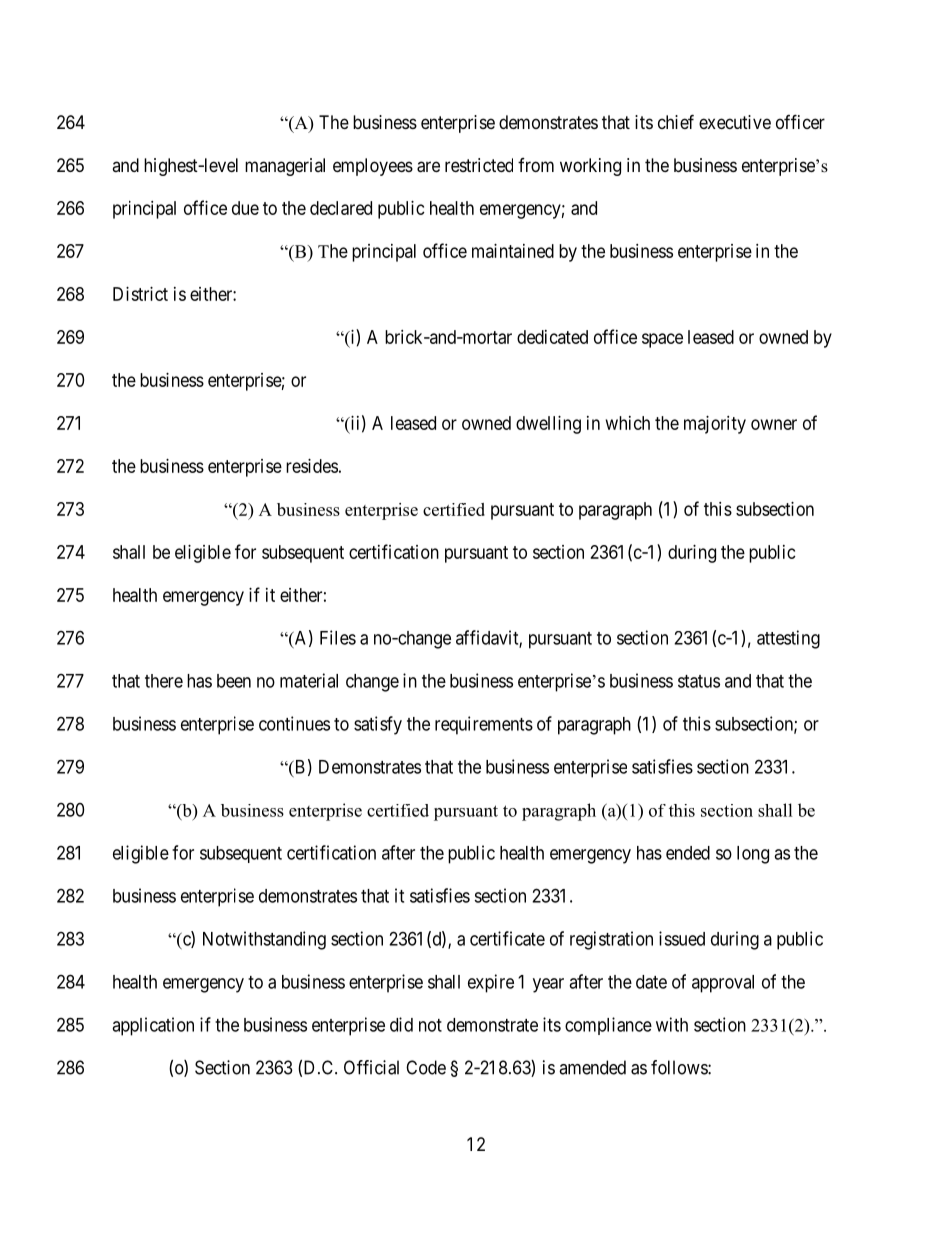 The height and width of the screenshot is (1233, 952). I want to click on restricted, so click(479, 165).
